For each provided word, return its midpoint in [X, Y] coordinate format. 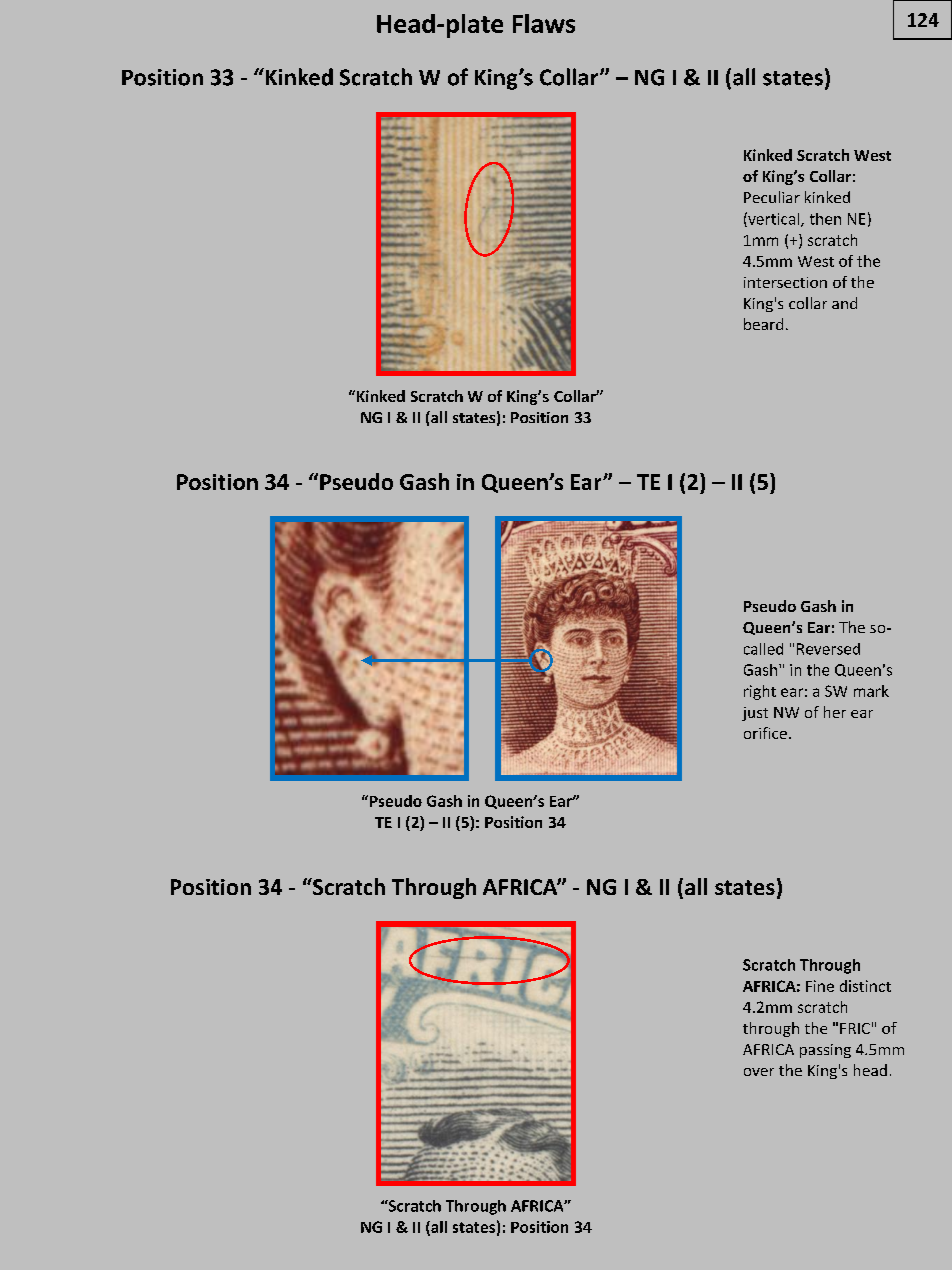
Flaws [544, 23]
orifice [765, 733]
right [760, 692]
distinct [865, 986]
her [835, 712]
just [755, 714]
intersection [785, 282]
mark [871, 691]
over [759, 1072]
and [844, 303]
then [825, 219]
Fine [820, 986]
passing [825, 1051]
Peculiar [772, 197]
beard [763, 324]
